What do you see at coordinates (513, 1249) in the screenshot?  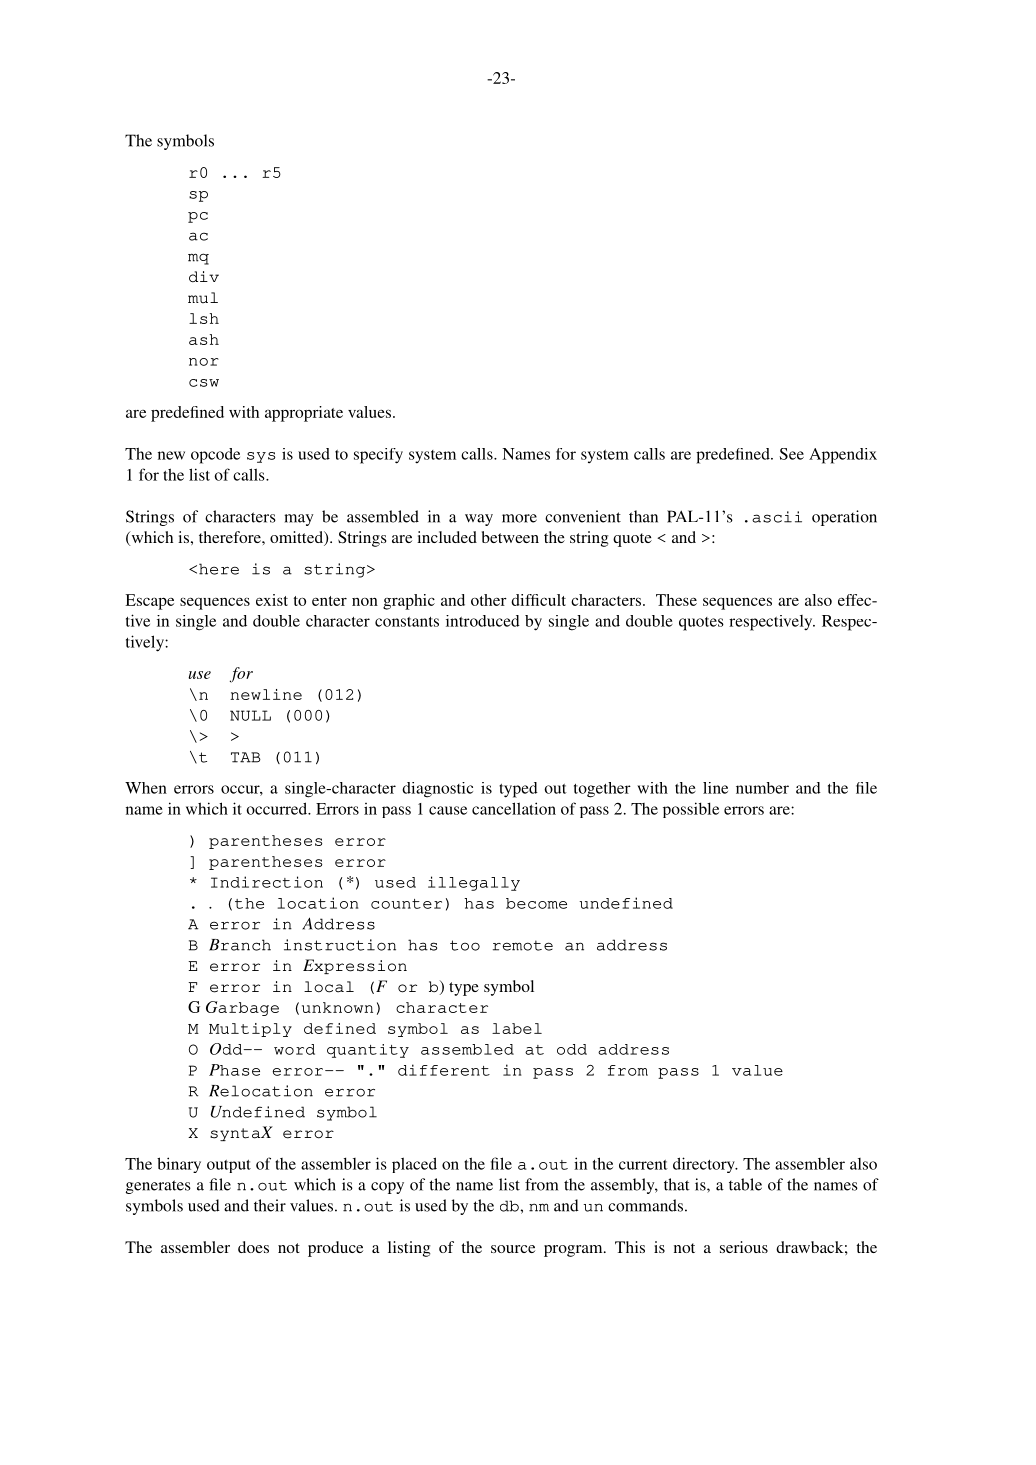 I see `source` at bounding box center [513, 1249].
